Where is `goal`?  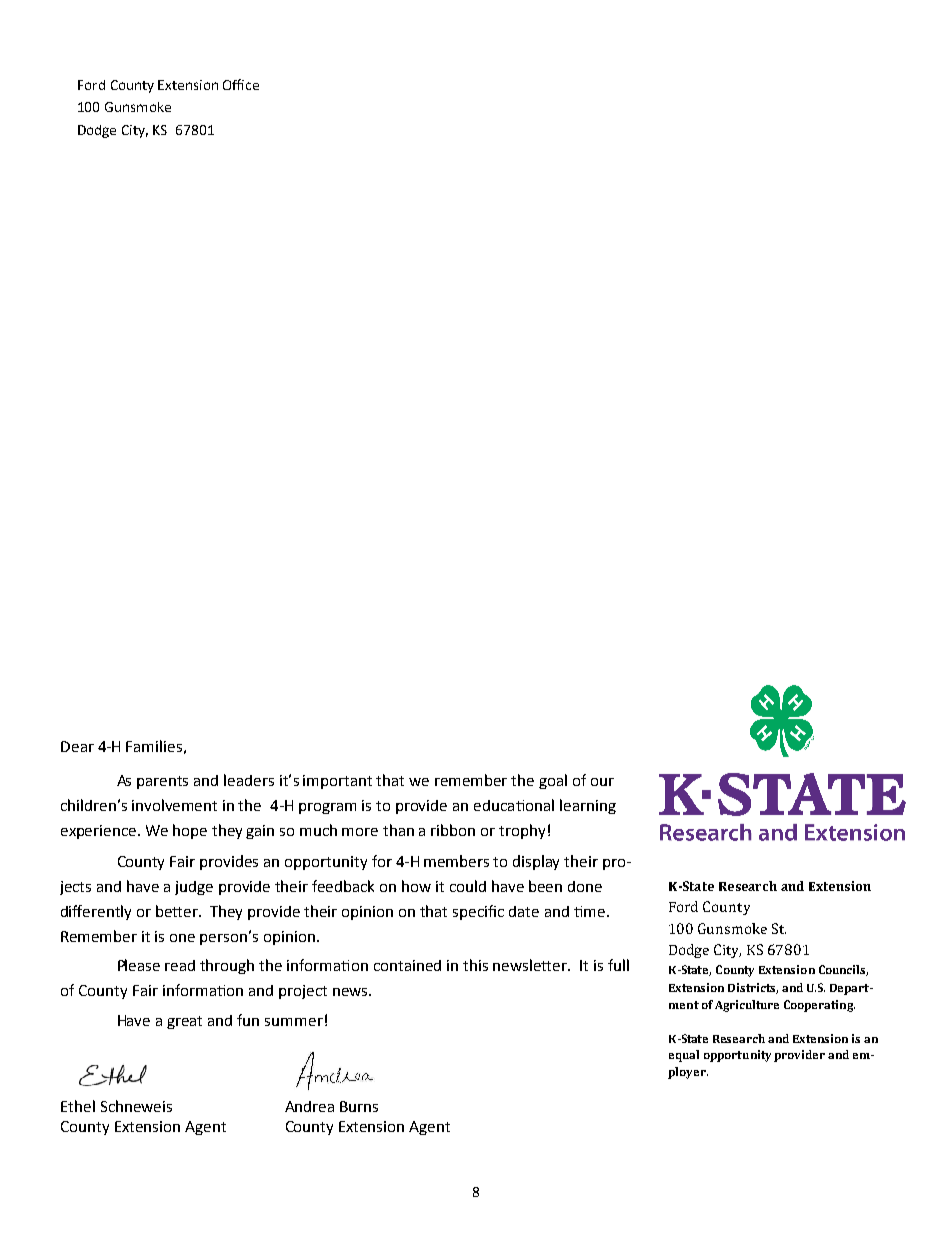
goal is located at coordinates (553, 781).
